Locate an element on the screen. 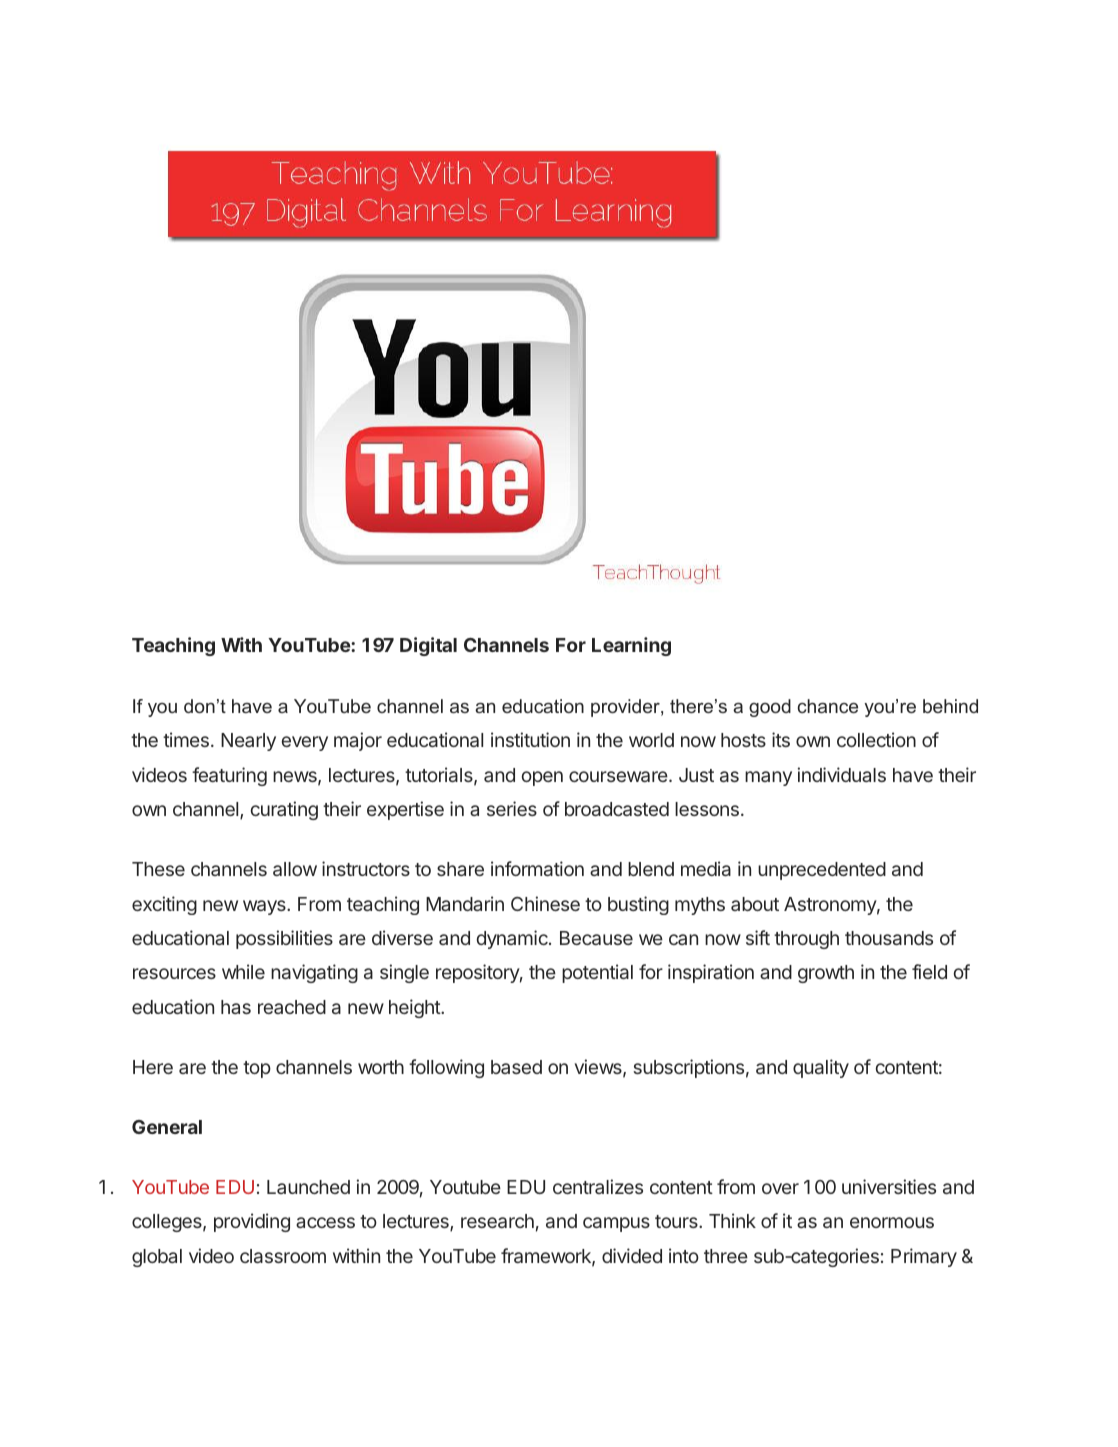 The height and width of the screenshot is (1447, 1118). featuring is located at coordinates (229, 776).
